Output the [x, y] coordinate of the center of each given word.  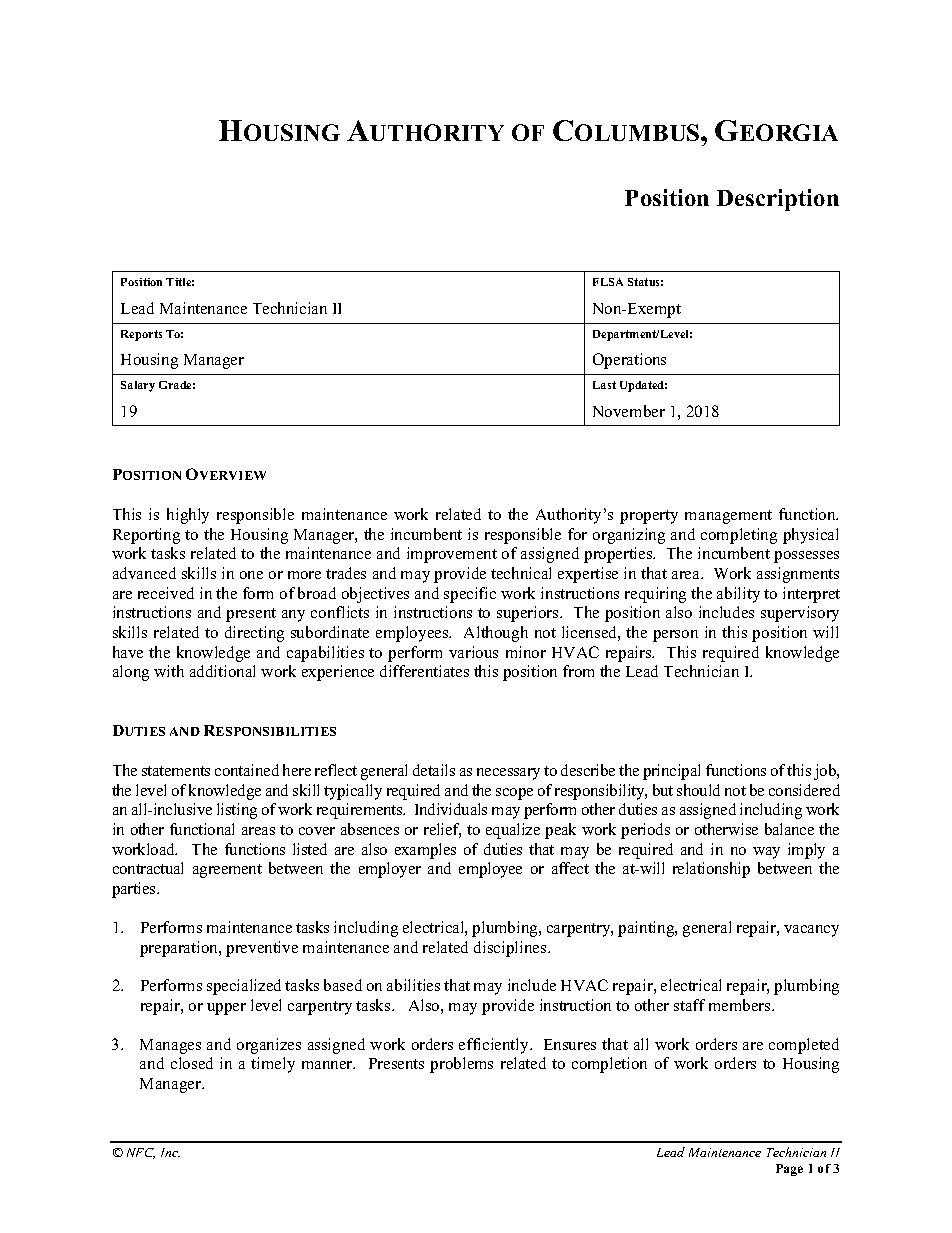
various [473, 652]
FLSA [608, 282]
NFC [141, 1153]
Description [778, 200]
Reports [141, 335]
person [675, 636]
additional [222, 671]
